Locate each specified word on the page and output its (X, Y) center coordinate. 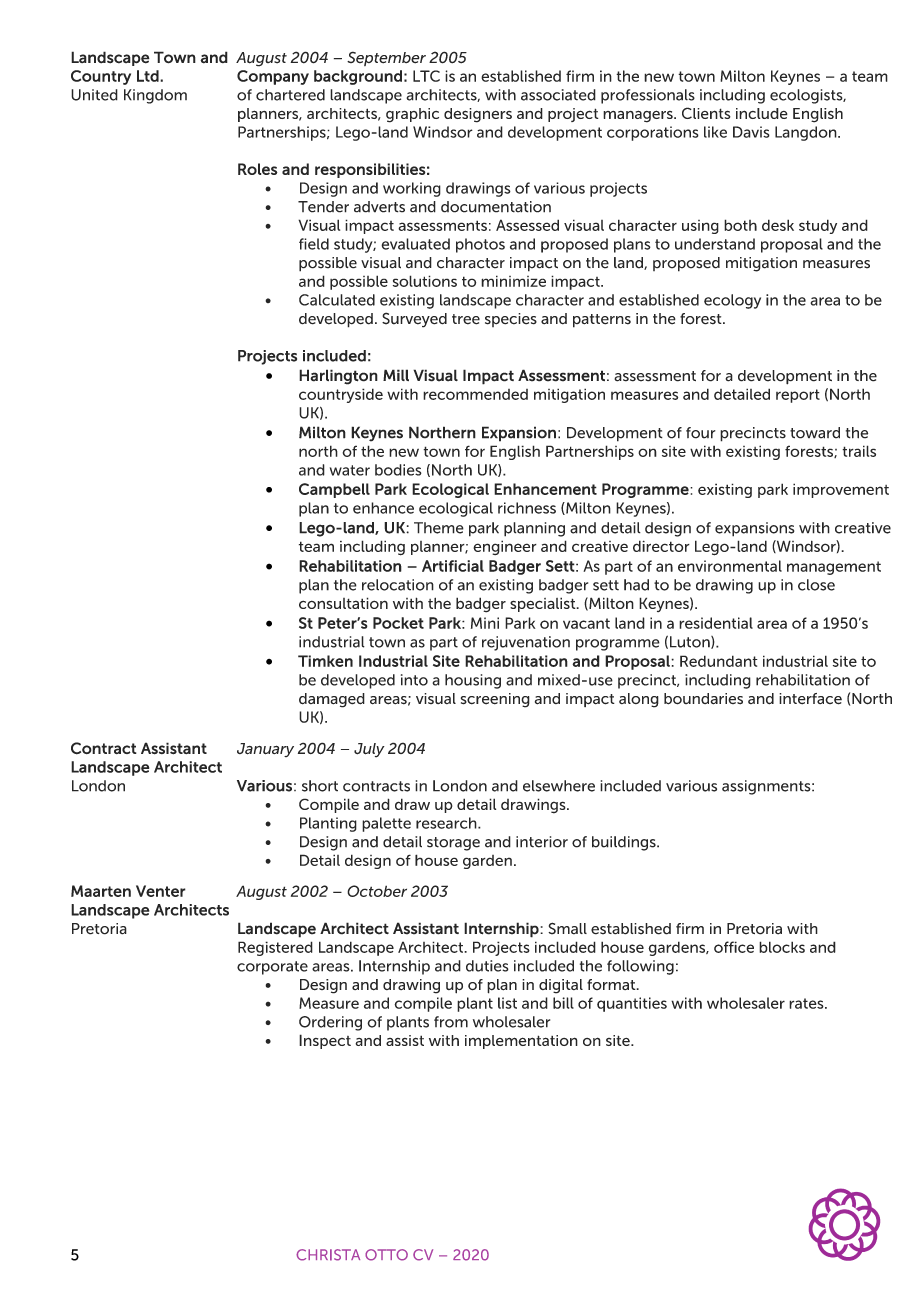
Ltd (149, 76)
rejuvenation (526, 643)
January (265, 750)
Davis (751, 132)
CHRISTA (328, 1255)
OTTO (386, 1255)
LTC (426, 76)
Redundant (719, 661)
